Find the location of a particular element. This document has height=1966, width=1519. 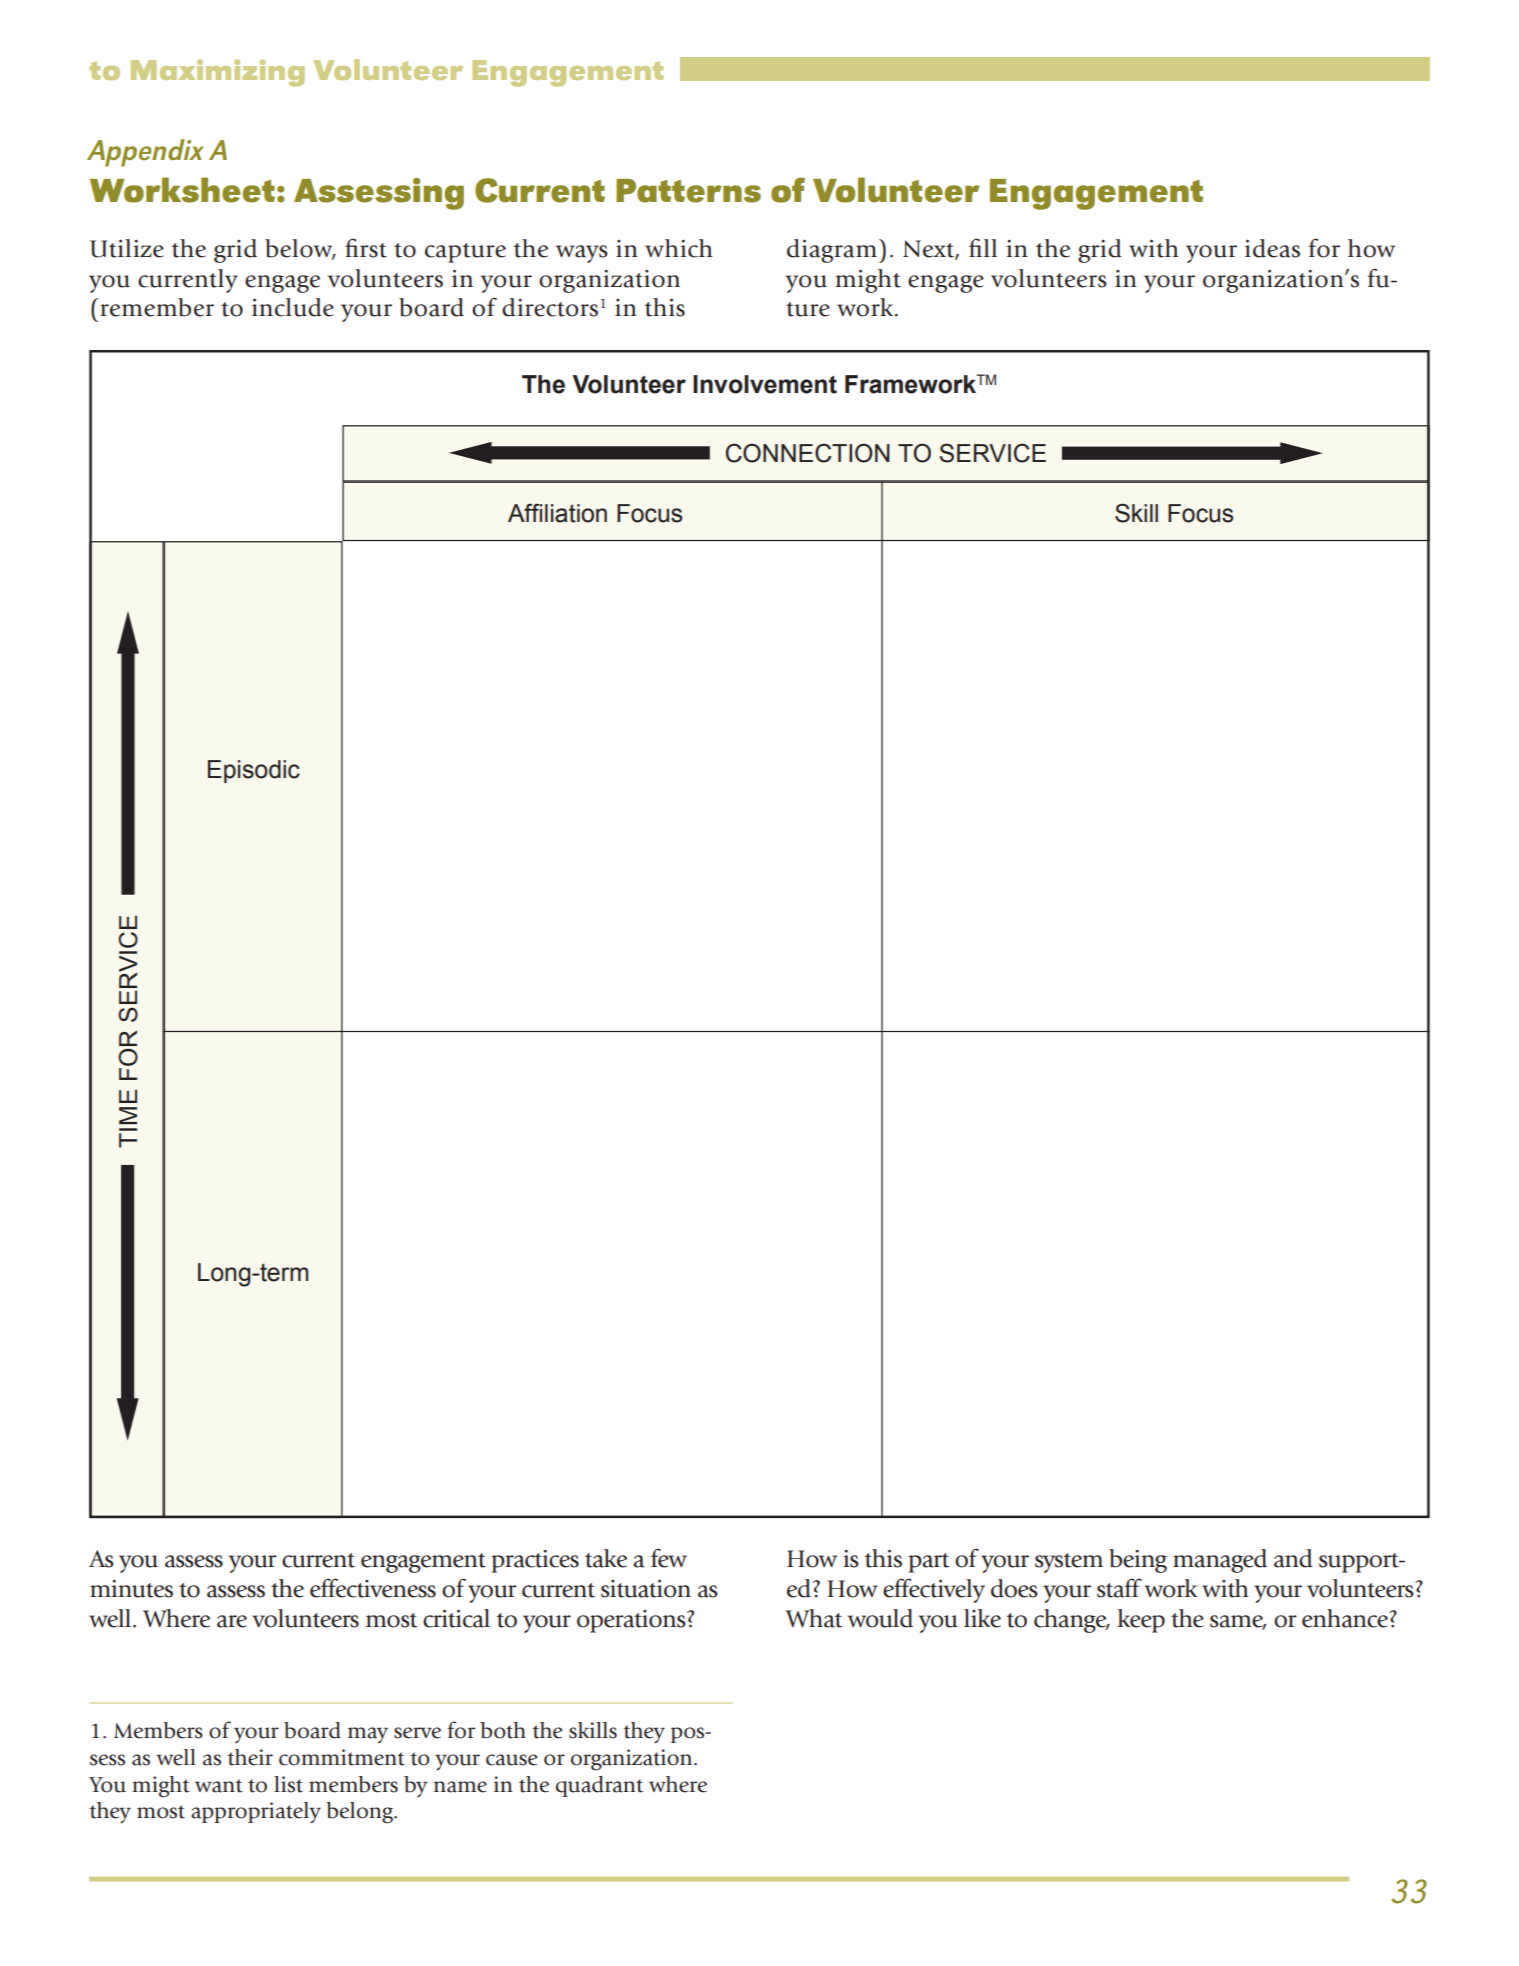

Maximizing is located at coordinates (218, 72).
